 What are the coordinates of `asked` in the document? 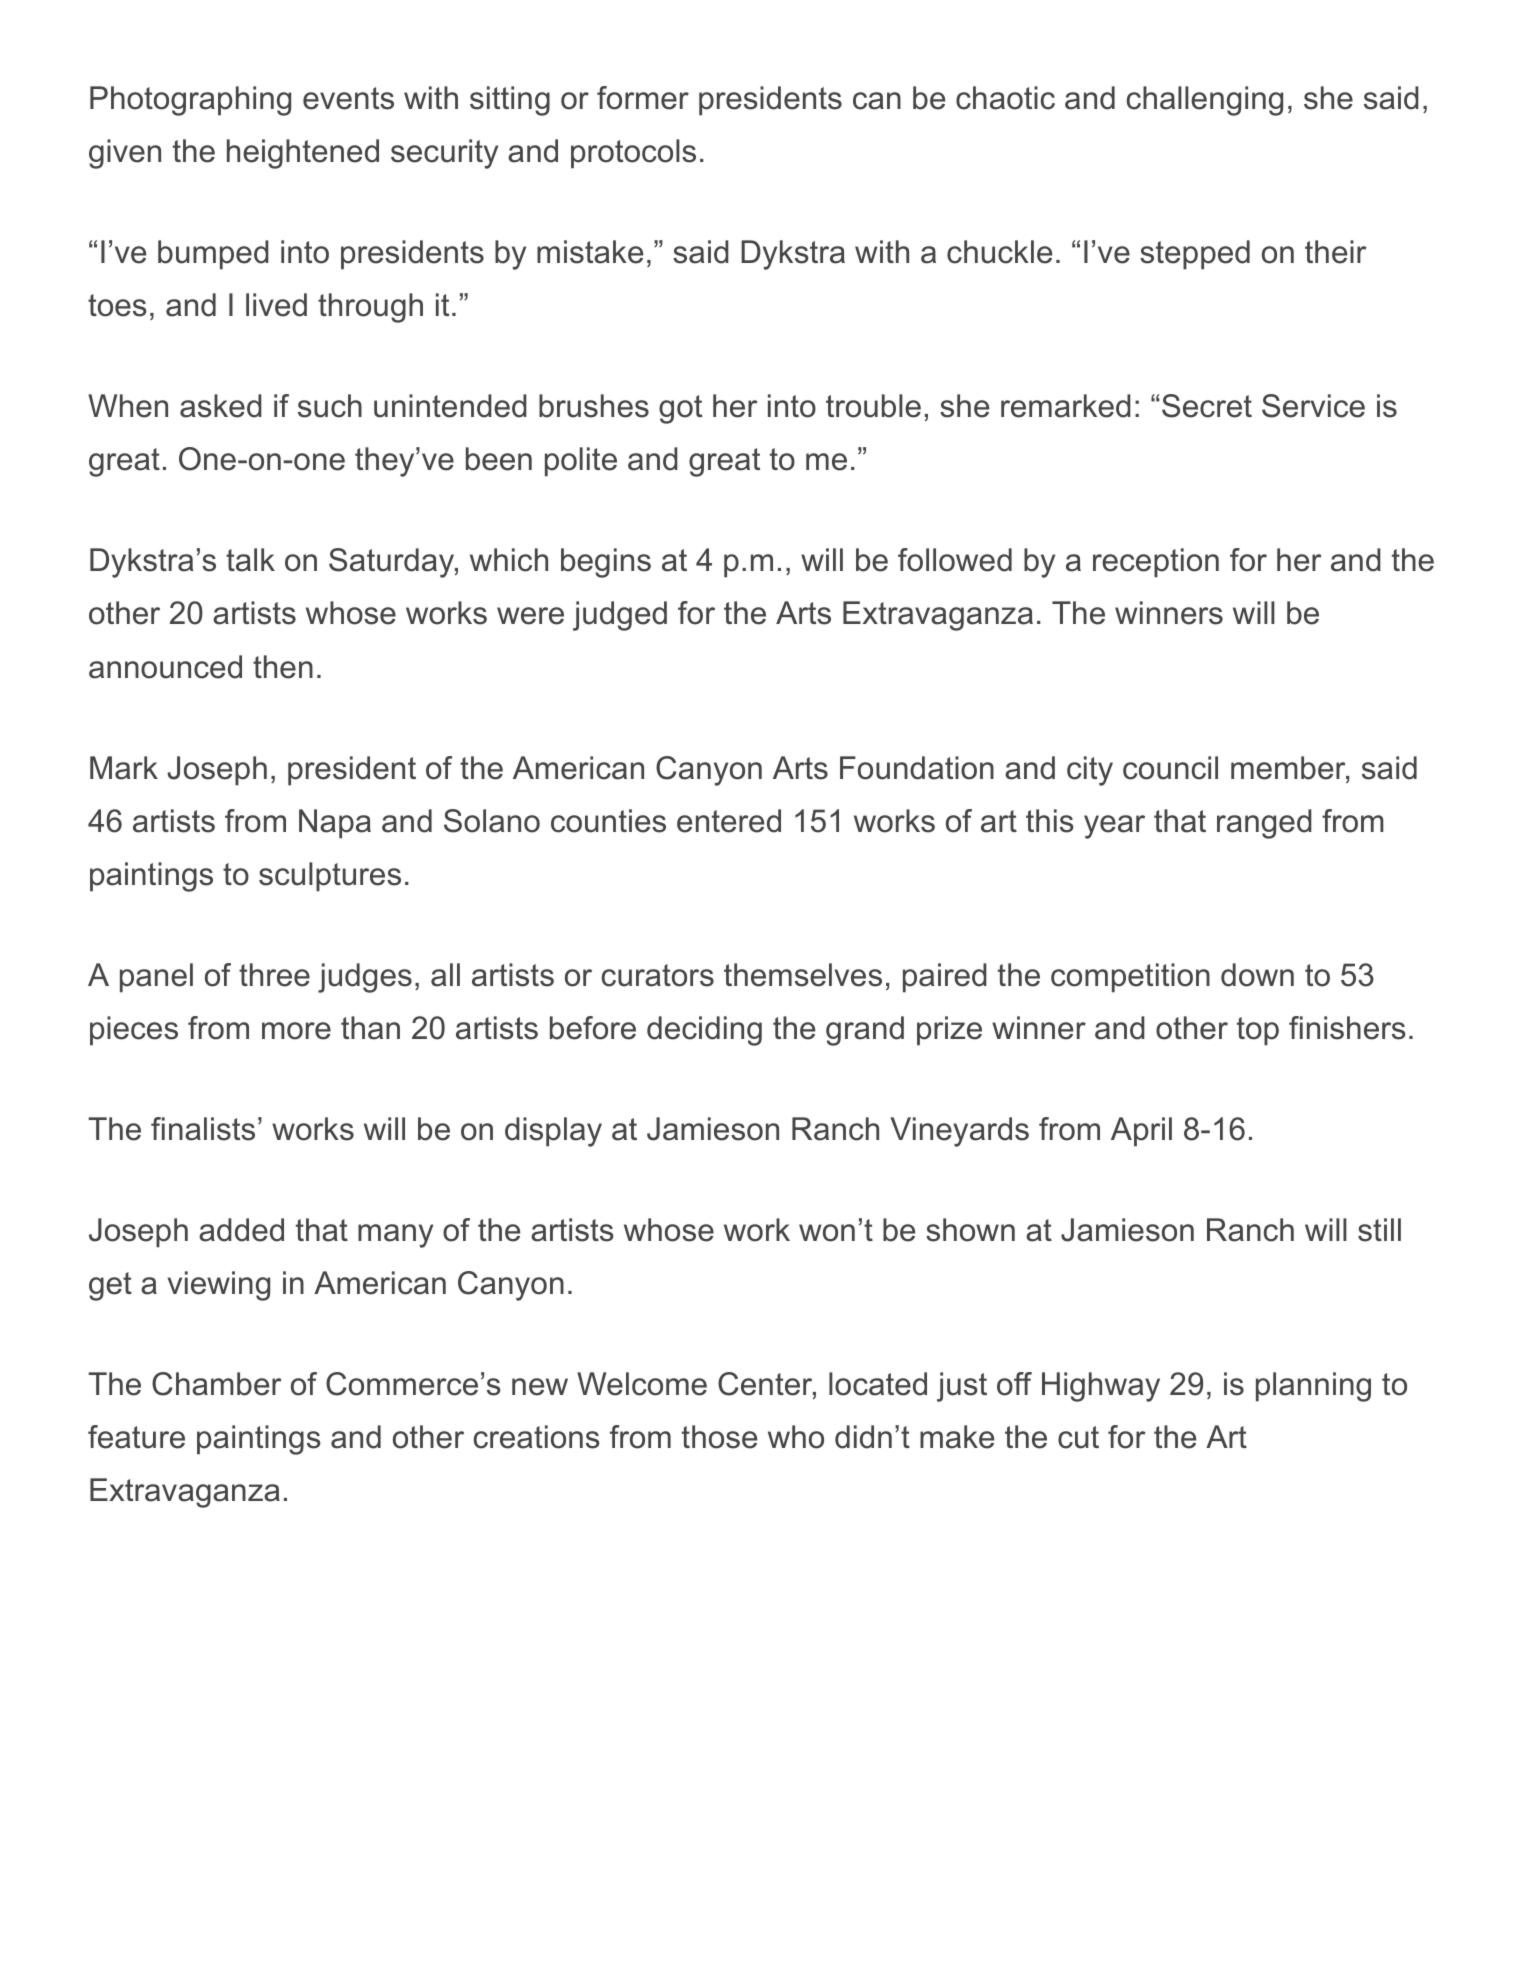 It's located at (221, 406).
